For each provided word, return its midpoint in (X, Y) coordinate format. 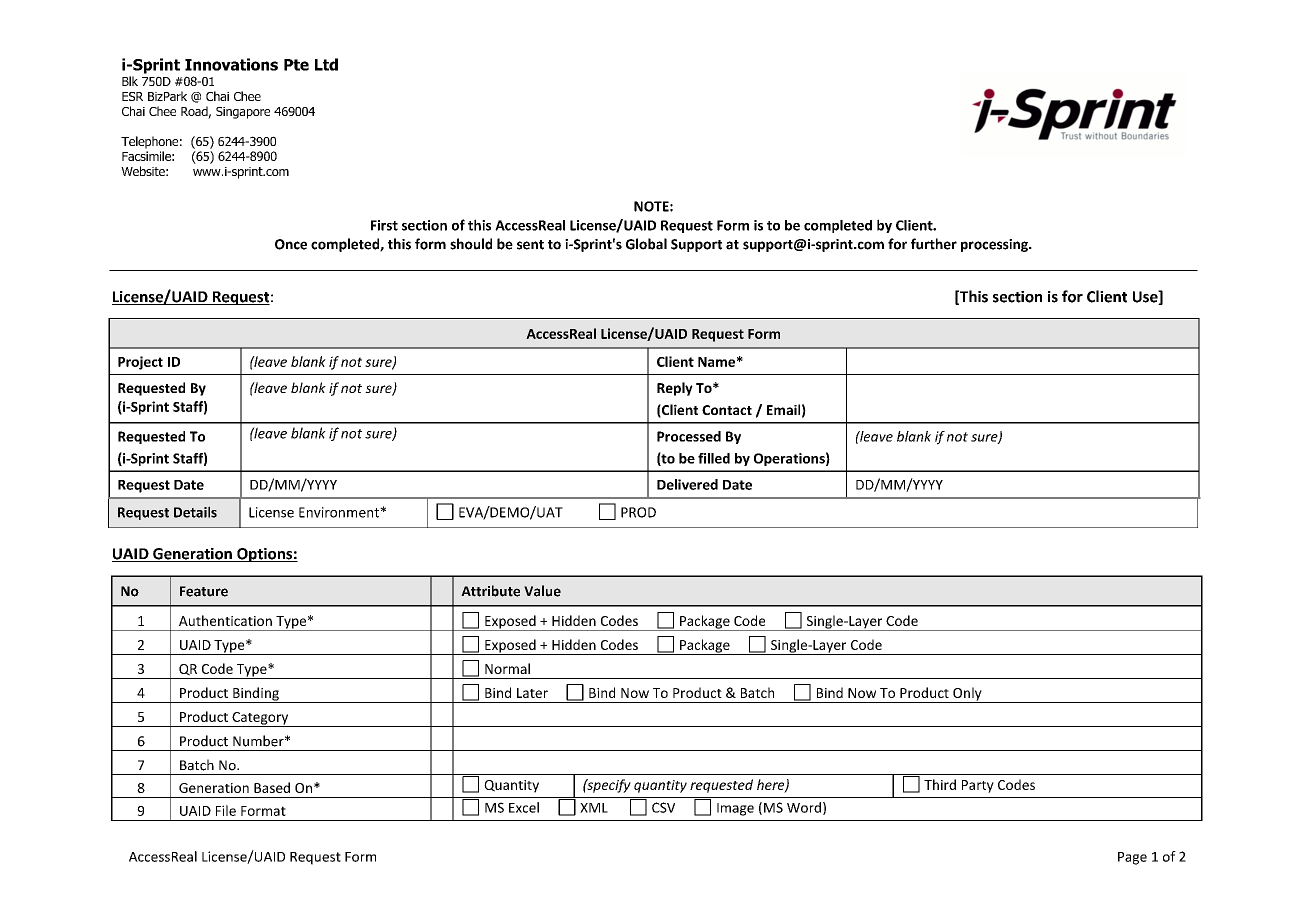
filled (714, 458)
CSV (663, 807)
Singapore (243, 113)
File (226, 810)
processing (995, 245)
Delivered (687, 484)
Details (195, 512)
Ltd (326, 64)
